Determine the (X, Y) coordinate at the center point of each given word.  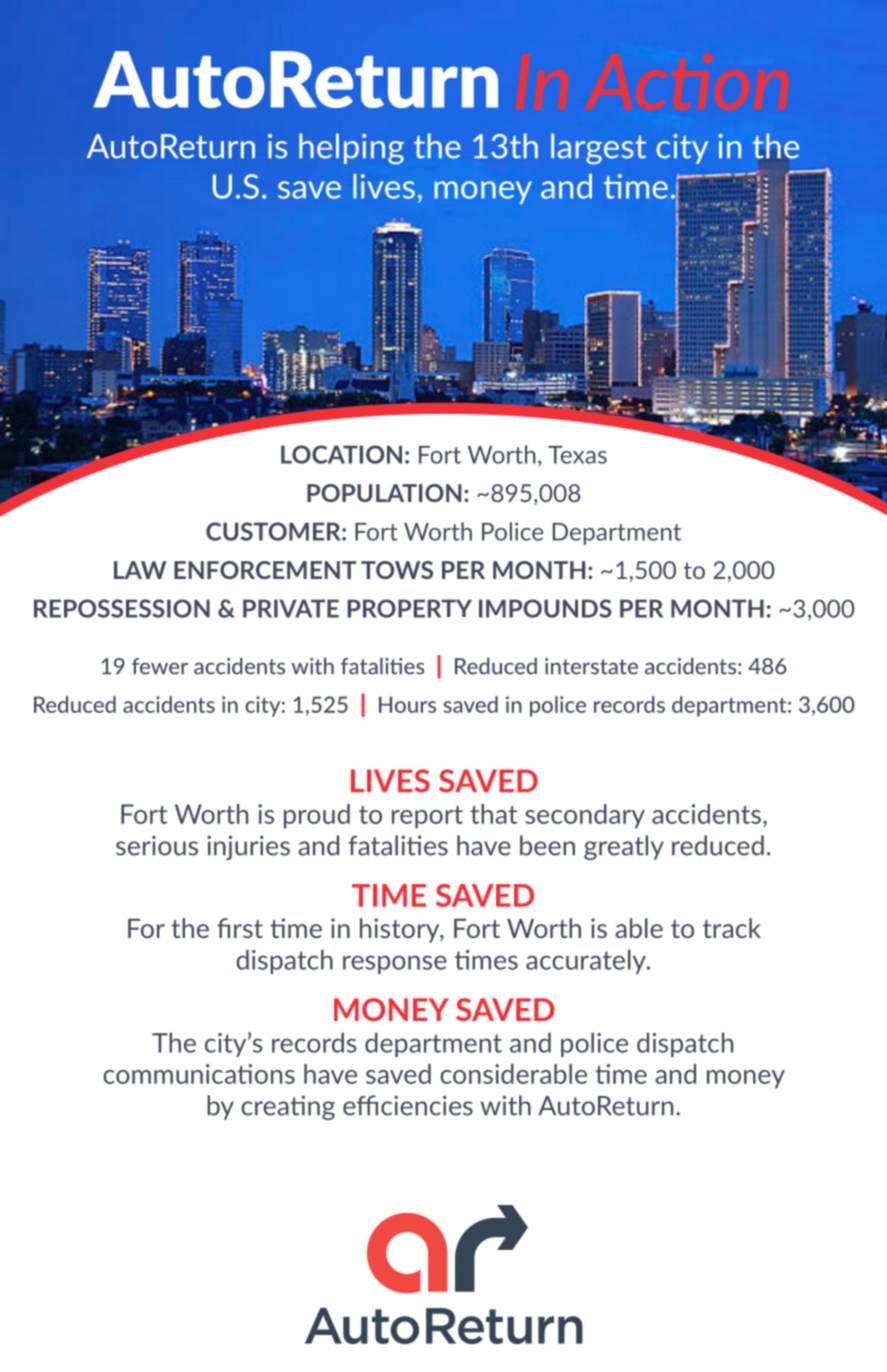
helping (351, 149)
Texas (577, 455)
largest (598, 149)
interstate (591, 666)
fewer (160, 666)
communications (199, 1074)
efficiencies (408, 1105)
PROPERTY (410, 608)
